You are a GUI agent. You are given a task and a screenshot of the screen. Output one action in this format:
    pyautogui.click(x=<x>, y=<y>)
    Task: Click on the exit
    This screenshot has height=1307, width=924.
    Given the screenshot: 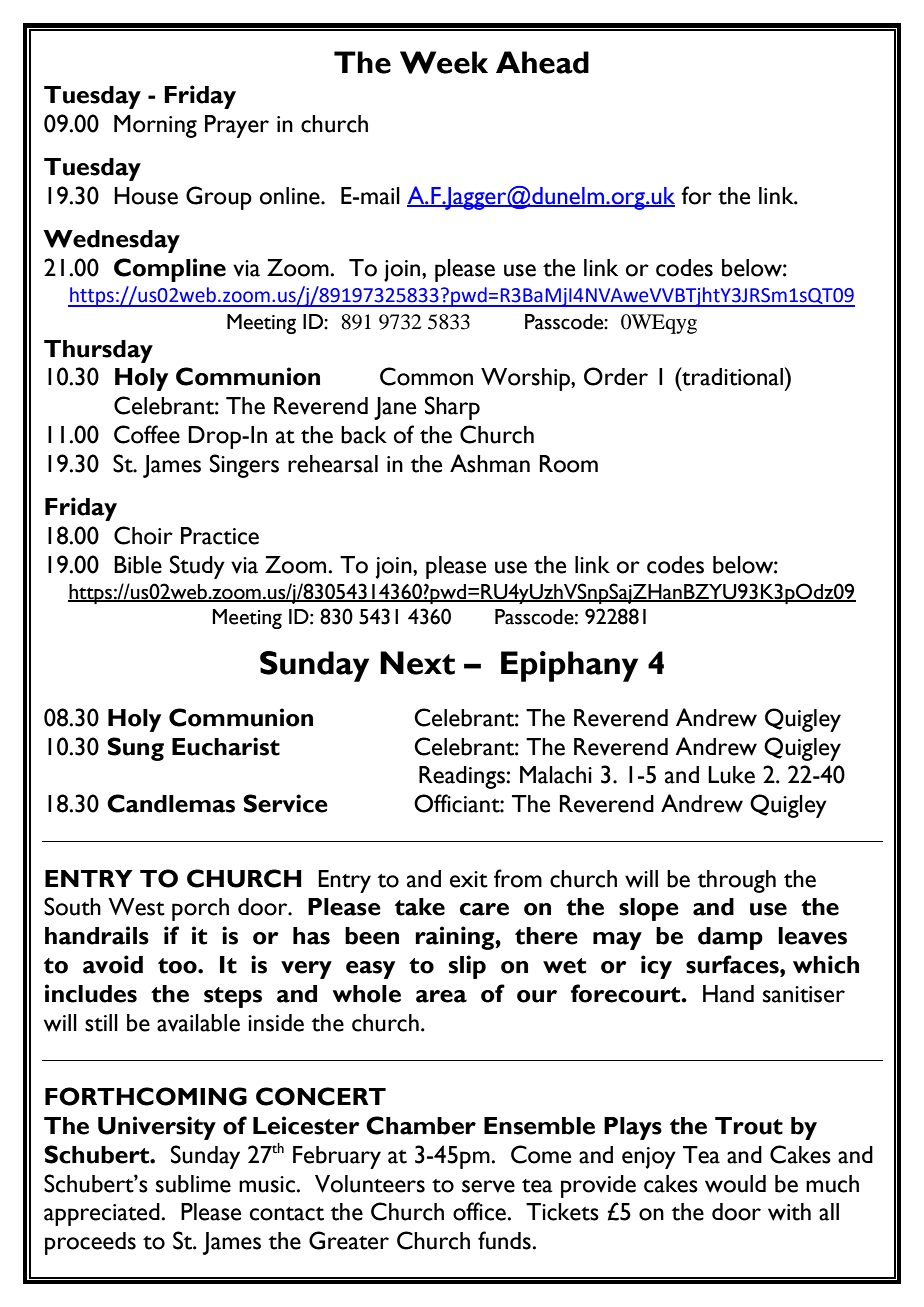 What is the action you would take?
    pyautogui.click(x=469, y=879)
